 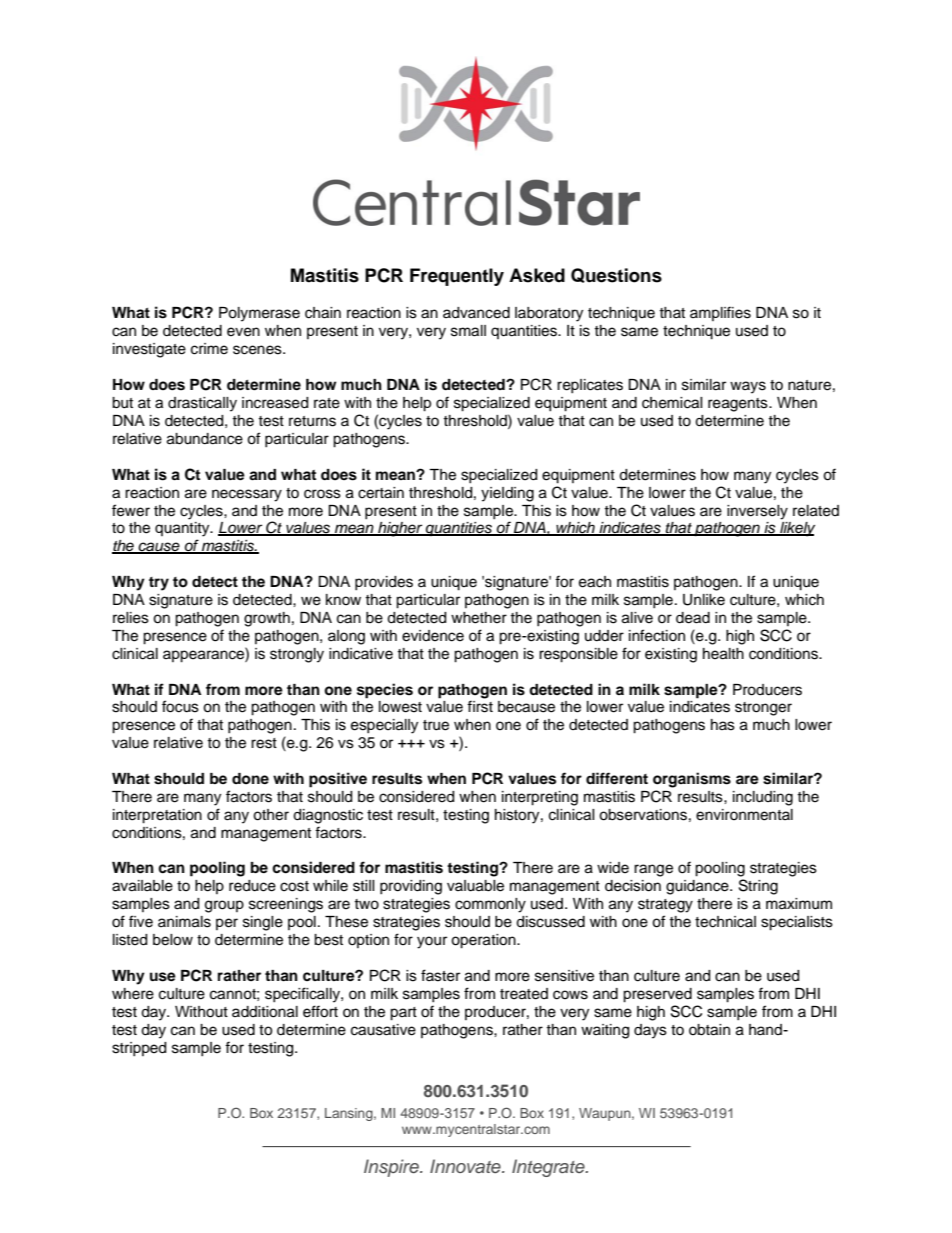 What do you see at coordinates (476, 313) in the screenshot?
I see `advanced` at bounding box center [476, 313].
